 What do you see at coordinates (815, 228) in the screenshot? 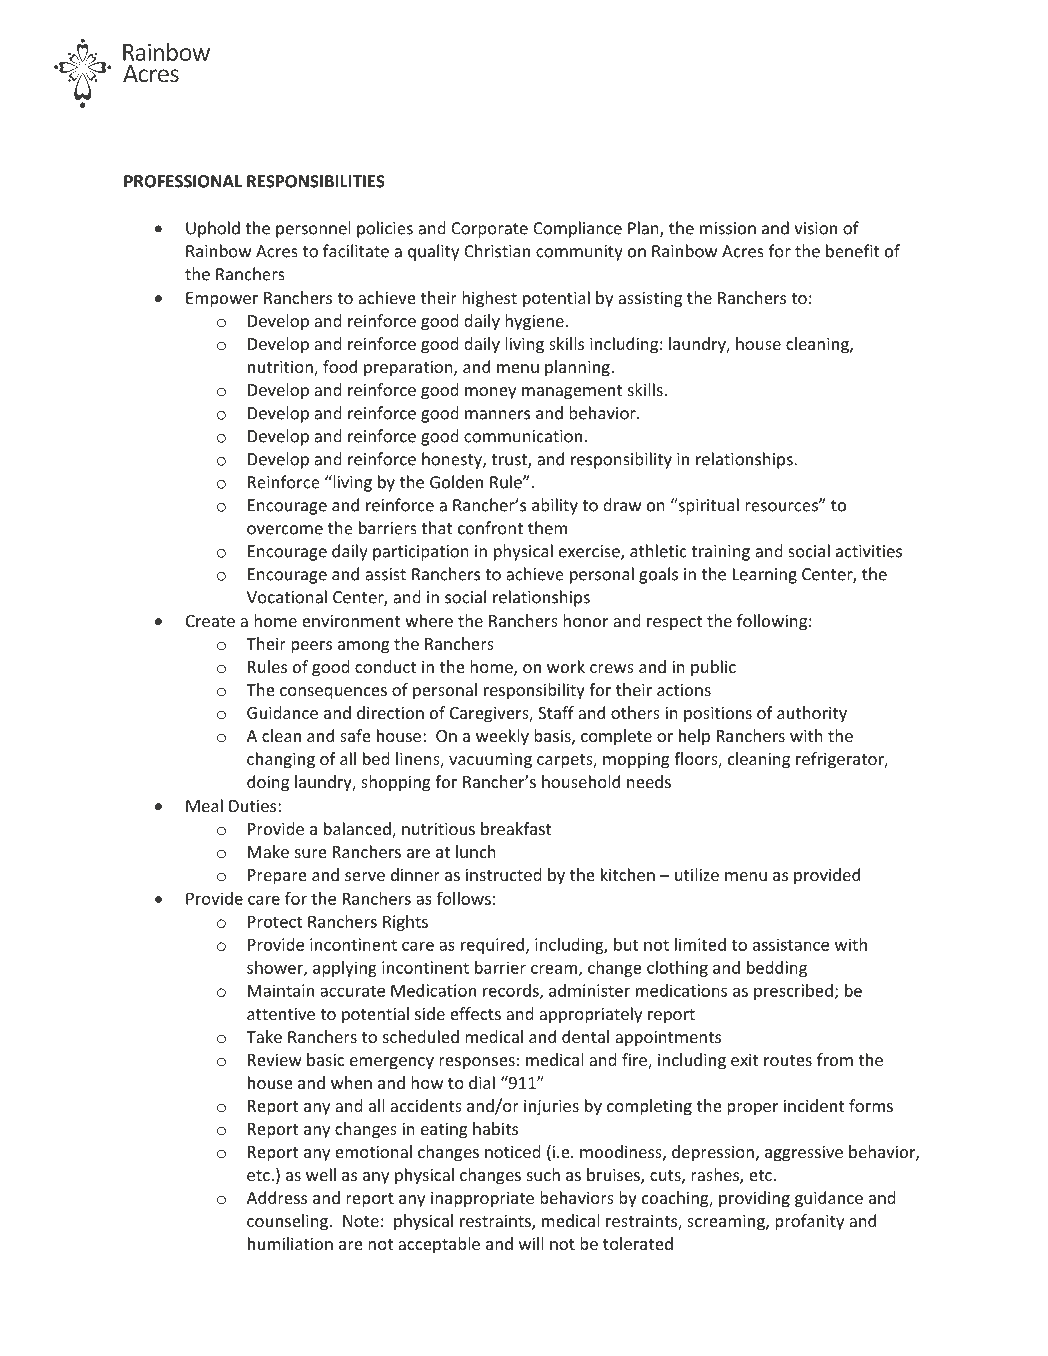
I see `vision` at bounding box center [815, 228].
